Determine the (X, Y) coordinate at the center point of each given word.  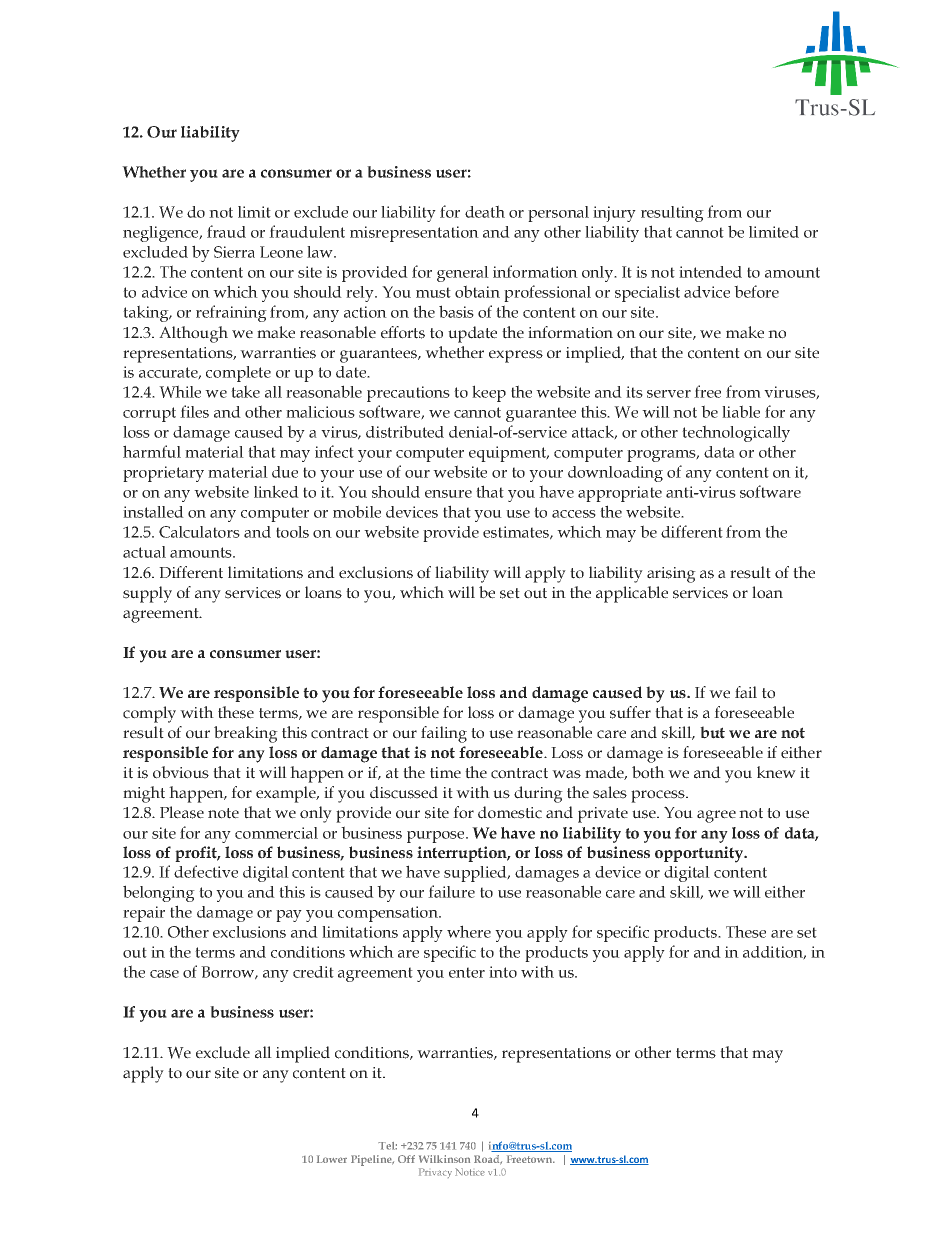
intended (710, 272)
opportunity (700, 854)
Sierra (234, 252)
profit (197, 854)
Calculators (199, 532)
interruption (463, 854)
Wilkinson (444, 1159)
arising (671, 575)
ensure (448, 494)
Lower (332, 1159)
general (463, 274)
